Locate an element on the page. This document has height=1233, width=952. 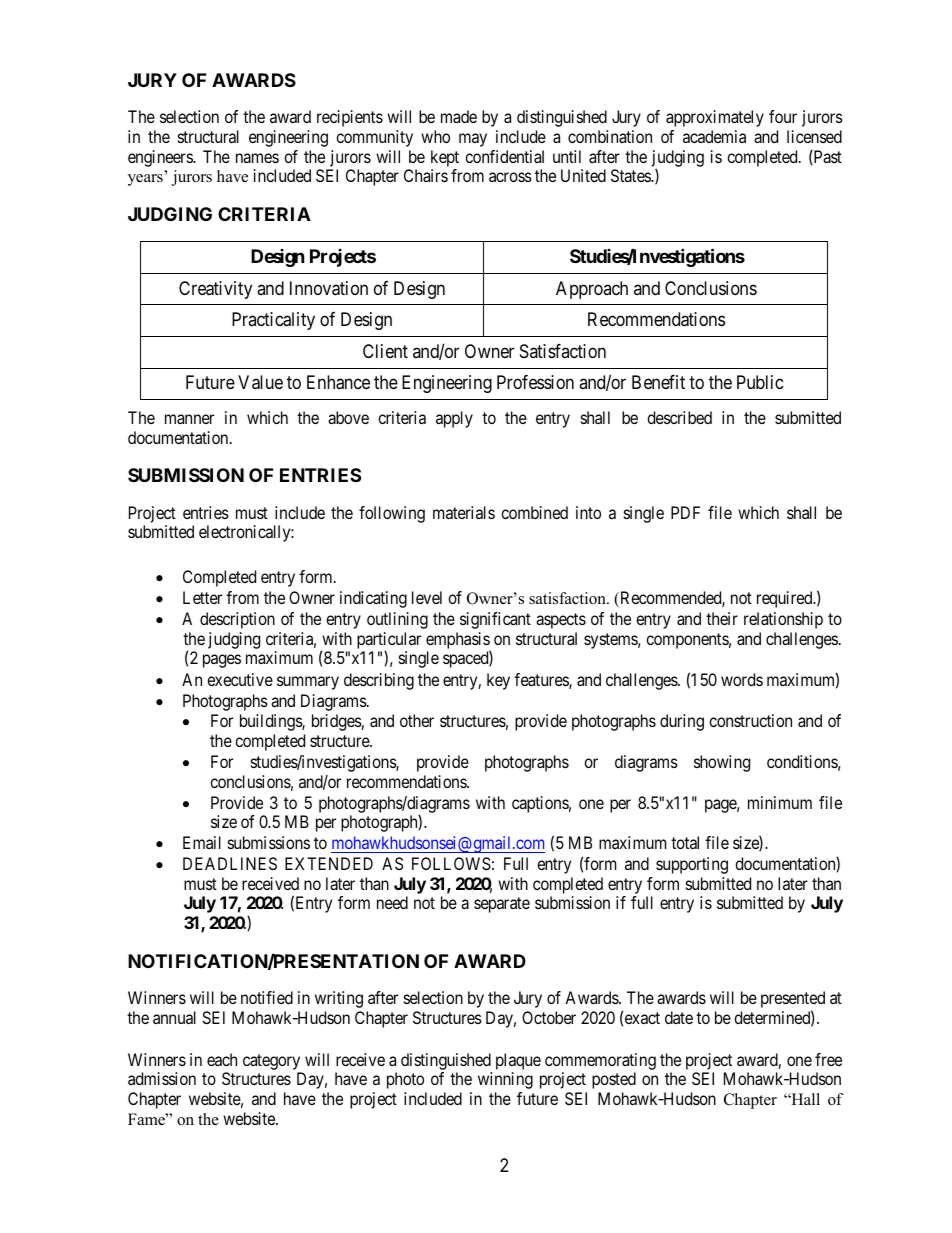
significant is located at coordinates (495, 620).
